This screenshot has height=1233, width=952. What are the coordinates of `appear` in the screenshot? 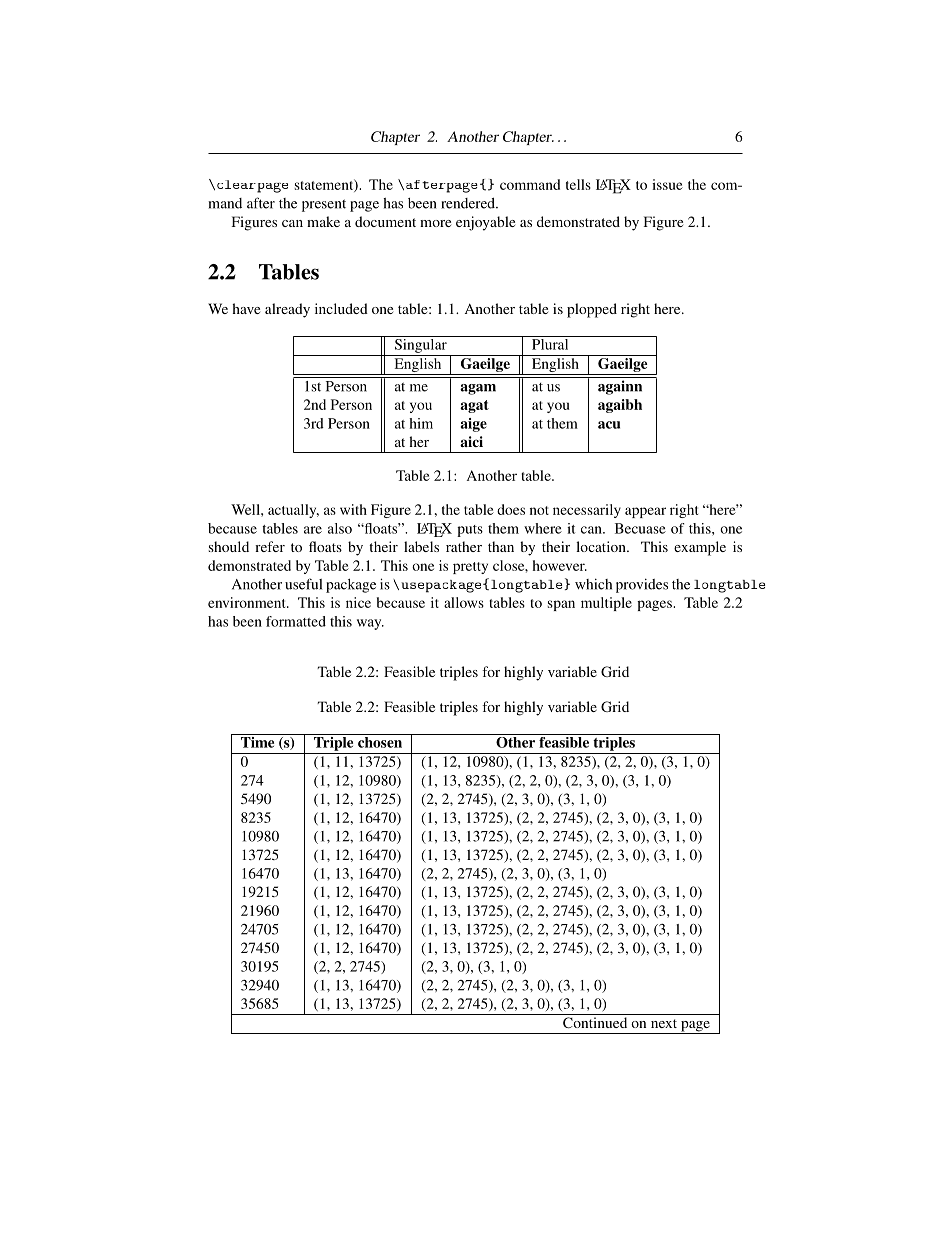 It's located at (645, 512).
